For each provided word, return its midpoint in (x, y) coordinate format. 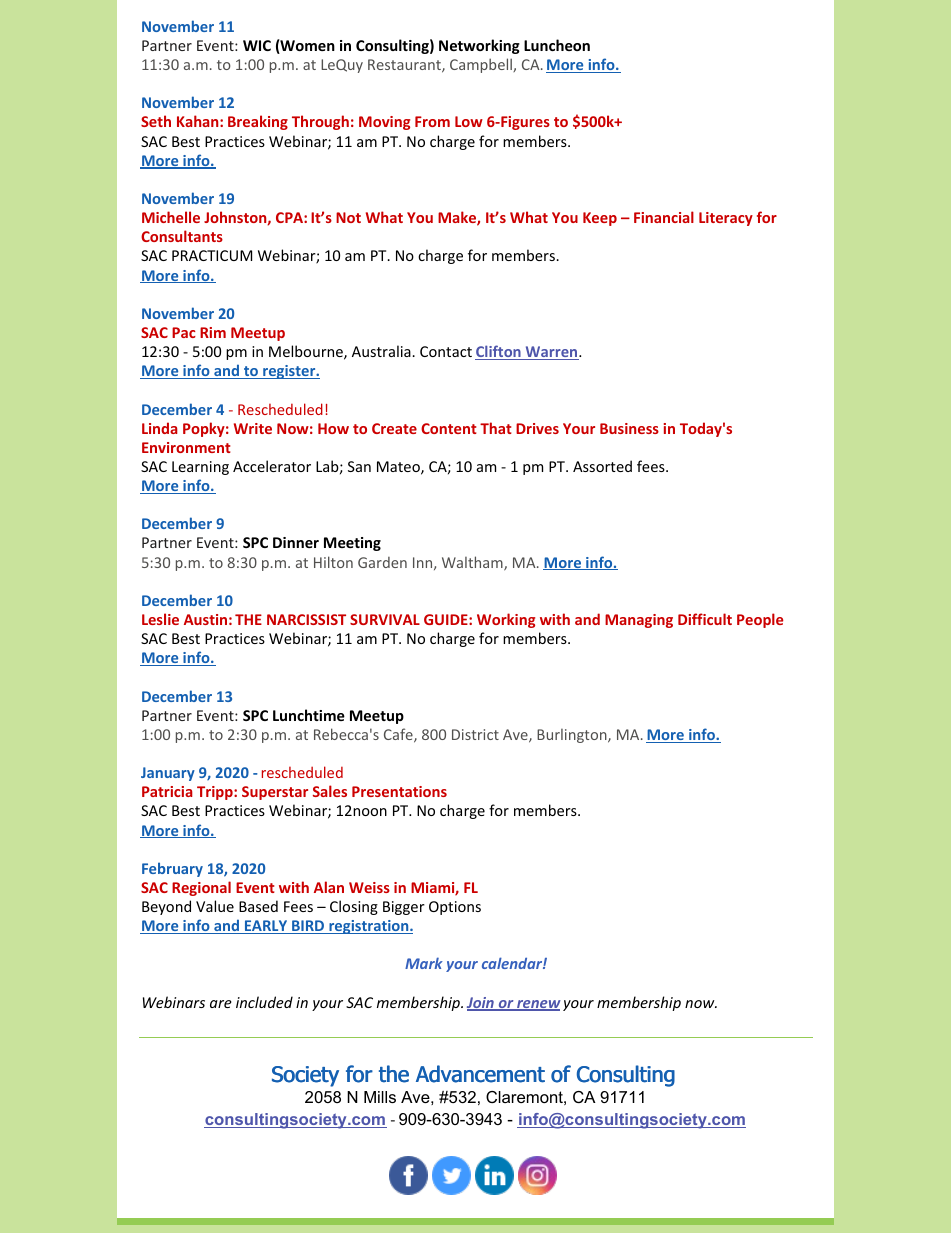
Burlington (573, 736)
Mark (424, 963)
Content (449, 428)
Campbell (482, 65)
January (168, 774)
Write (253, 428)
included (264, 1002)
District (475, 734)
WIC (257, 45)
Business (629, 428)
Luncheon (557, 45)
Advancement (480, 1074)
